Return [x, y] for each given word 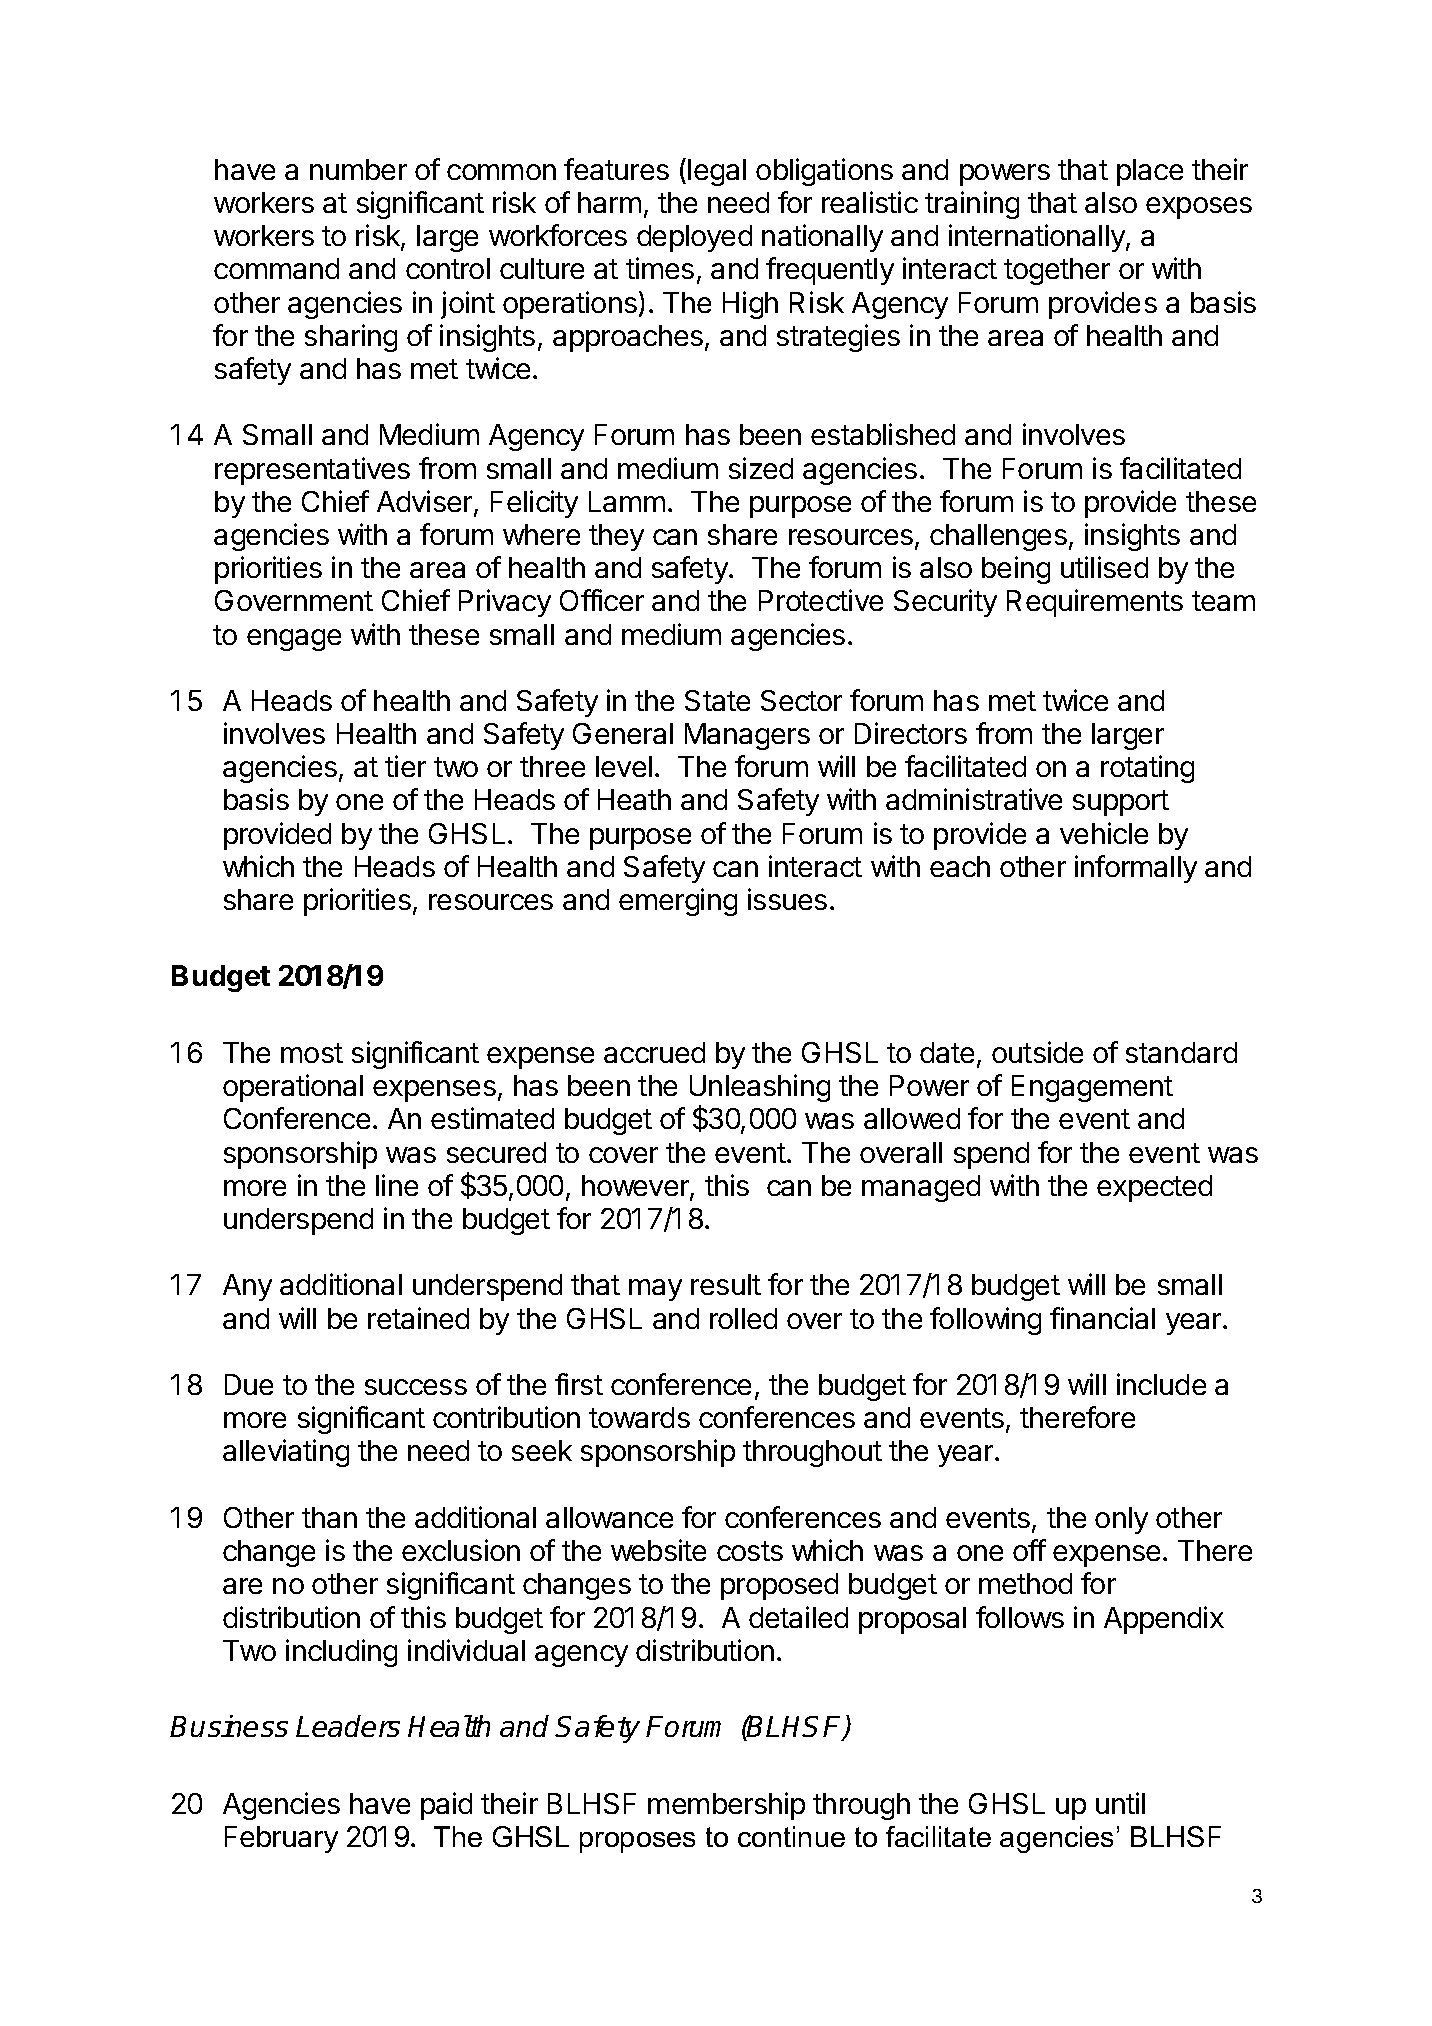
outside [1037, 1052]
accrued [654, 1052]
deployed [694, 238]
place [1150, 172]
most [312, 1053]
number [358, 169]
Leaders [348, 1726]
